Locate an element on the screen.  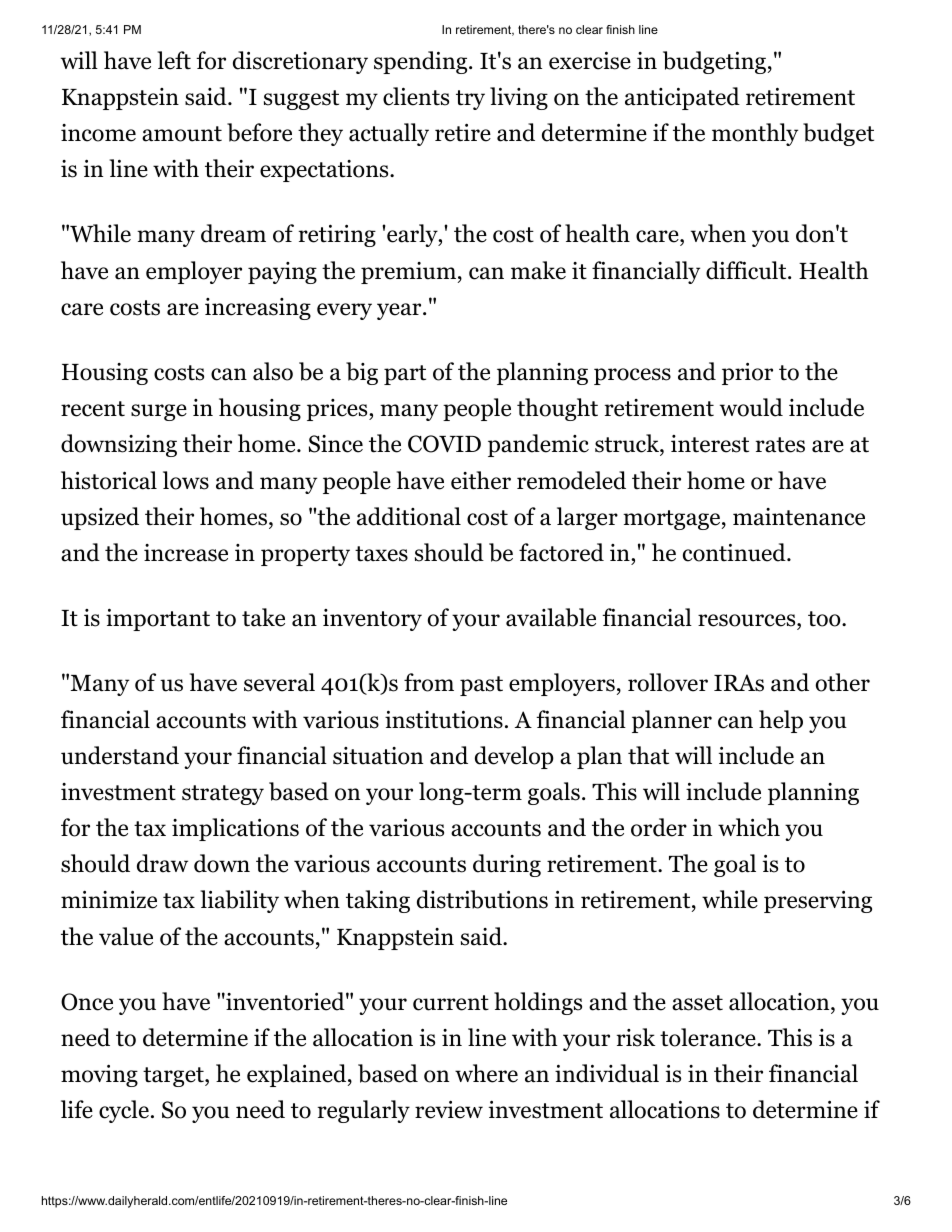
monthly is located at coordinates (755, 134).
